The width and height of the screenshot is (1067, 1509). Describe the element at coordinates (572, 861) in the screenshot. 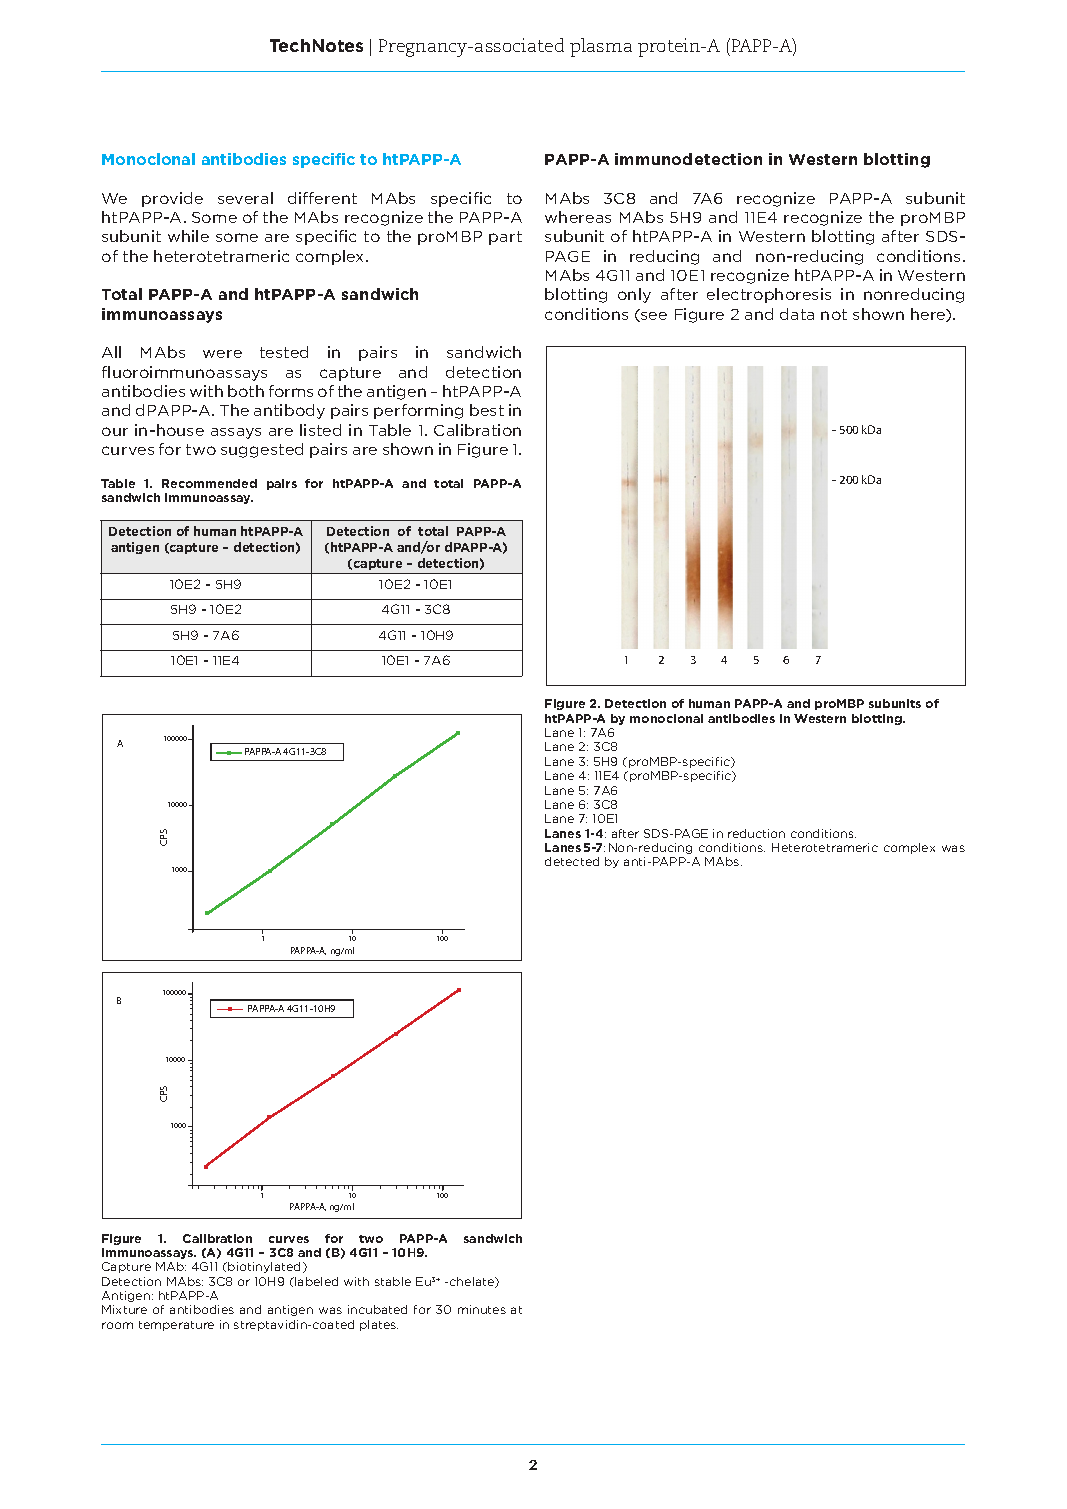

I see `detected` at that location.
